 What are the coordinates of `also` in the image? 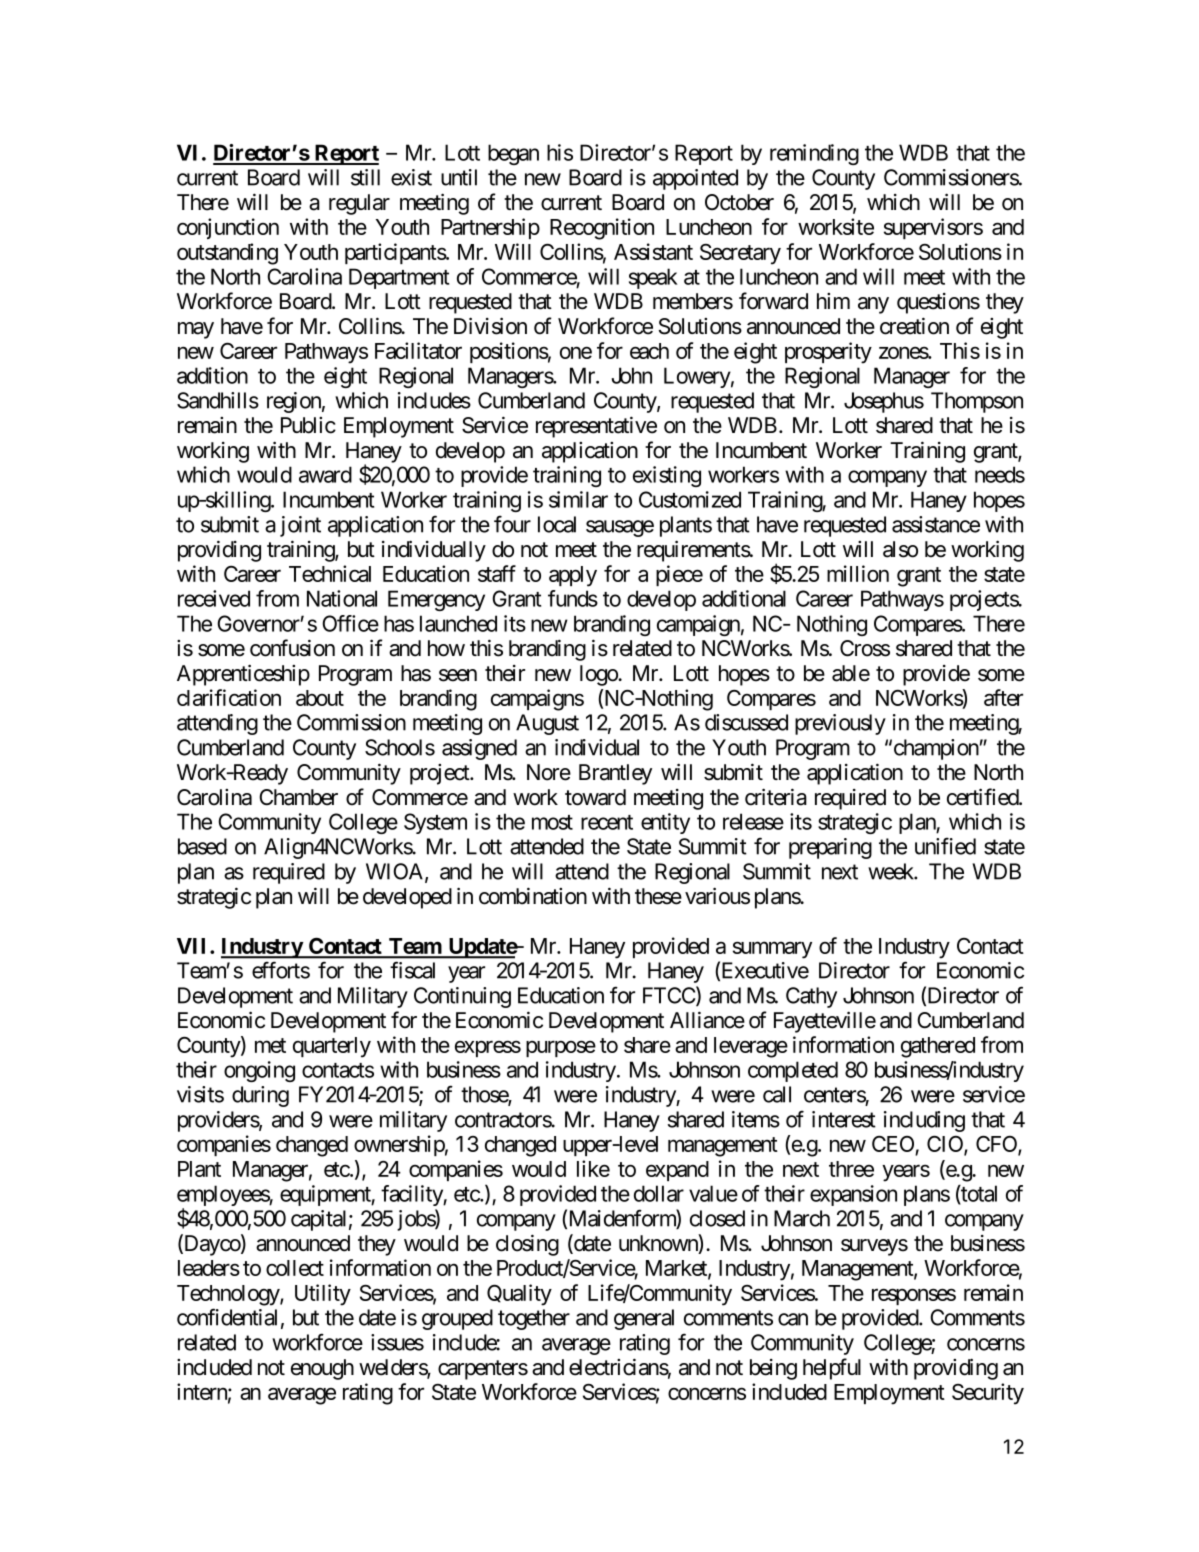 It's located at (900, 549).
